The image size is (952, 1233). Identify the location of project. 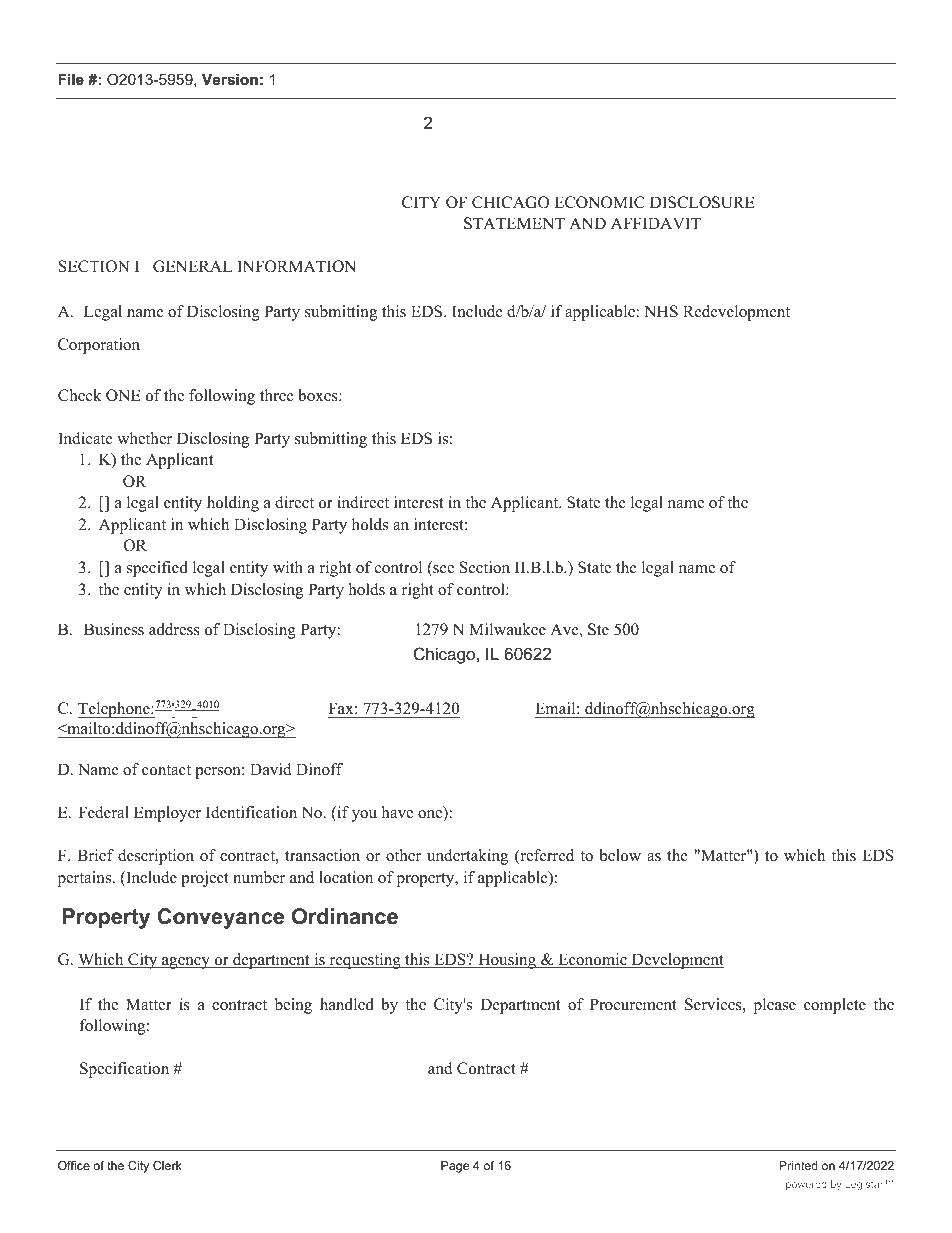
(205, 879).
